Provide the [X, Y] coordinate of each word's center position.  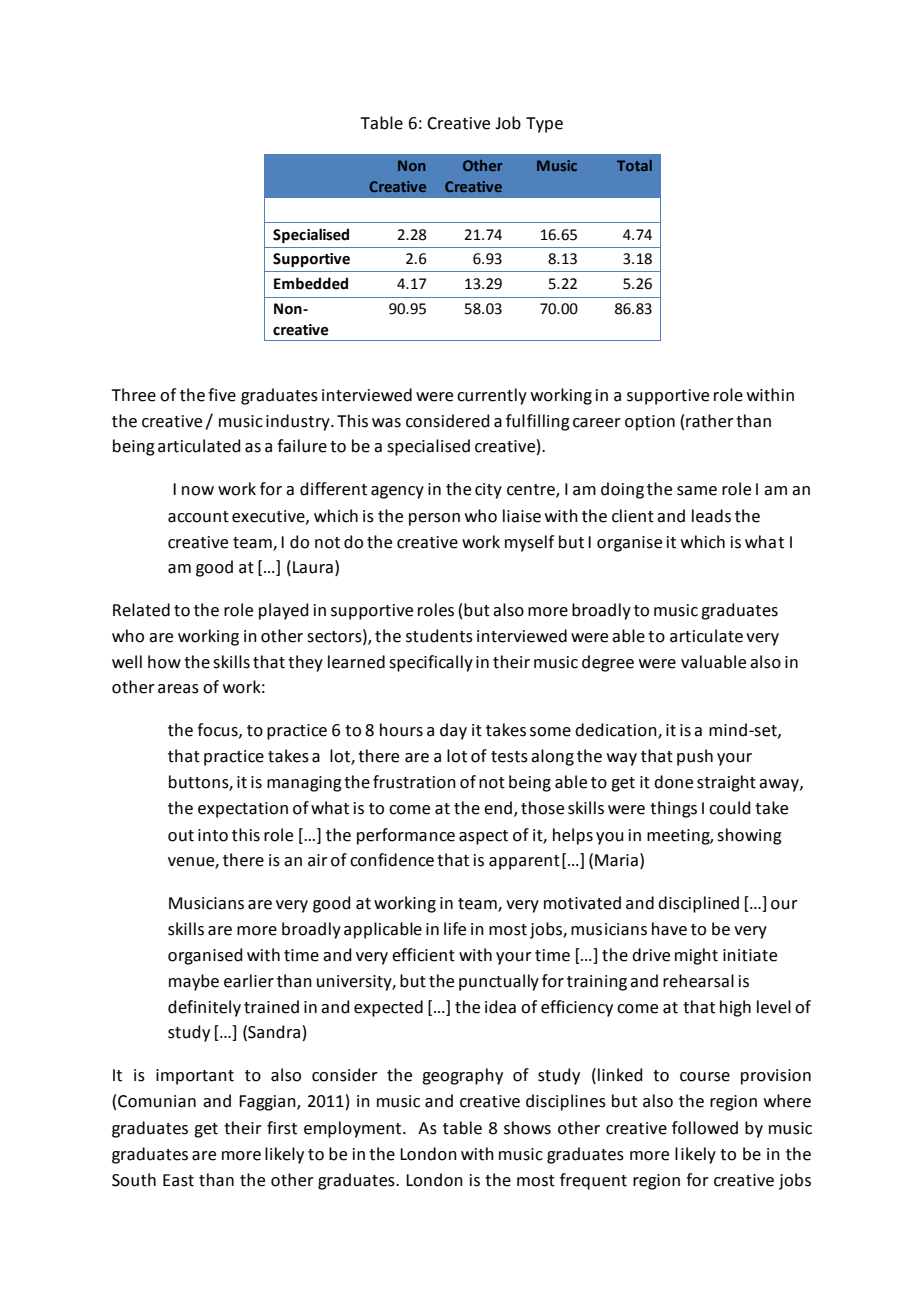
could [730, 808]
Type [544, 125]
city [488, 491]
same [697, 491]
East [178, 1180]
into [213, 835]
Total [634, 165]
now [198, 491]
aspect [483, 837]
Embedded [311, 283]
